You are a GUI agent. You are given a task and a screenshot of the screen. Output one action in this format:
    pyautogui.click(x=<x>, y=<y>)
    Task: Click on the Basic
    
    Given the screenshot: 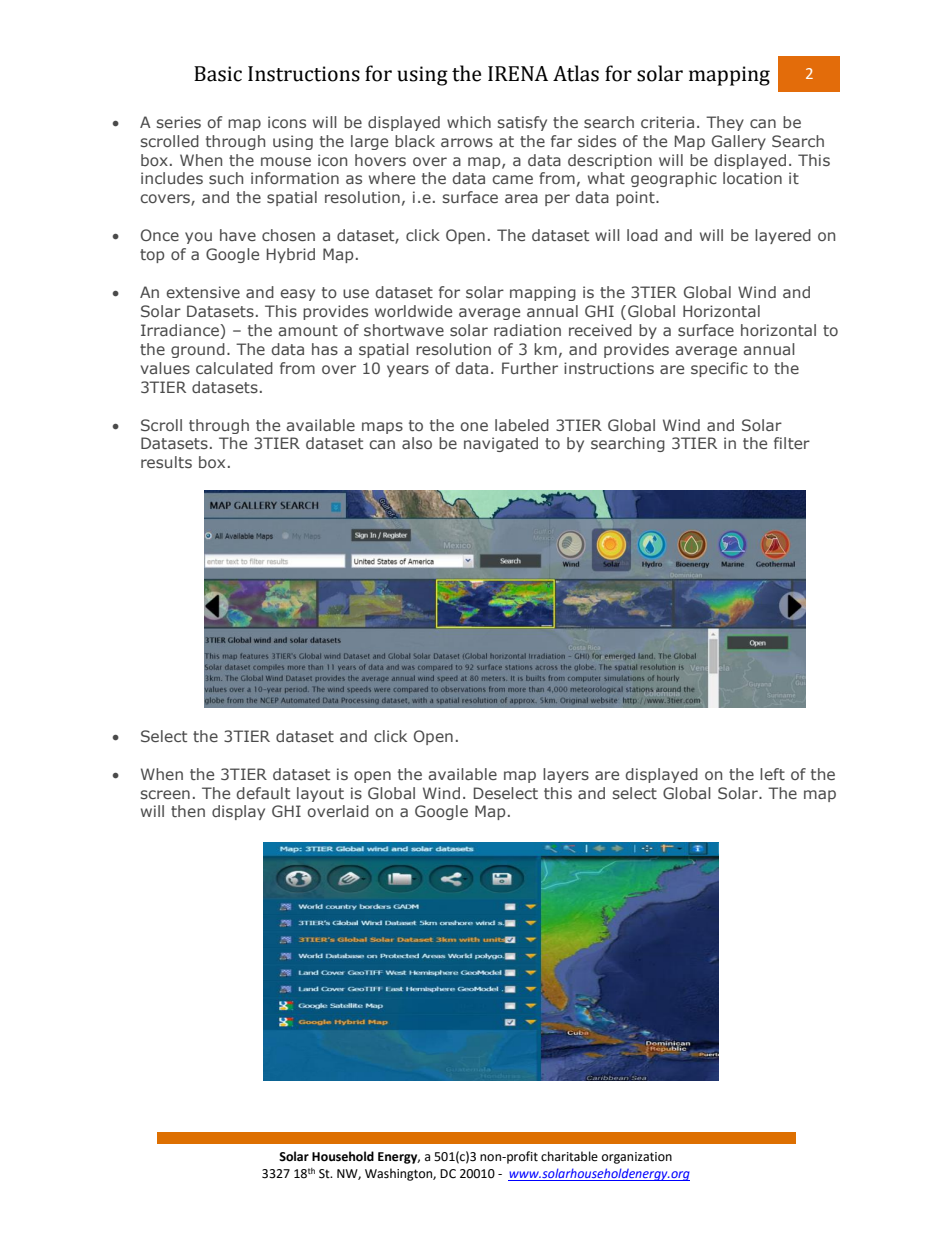 What is the action you would take?
    pyautogui.click(x=218, y=74)
